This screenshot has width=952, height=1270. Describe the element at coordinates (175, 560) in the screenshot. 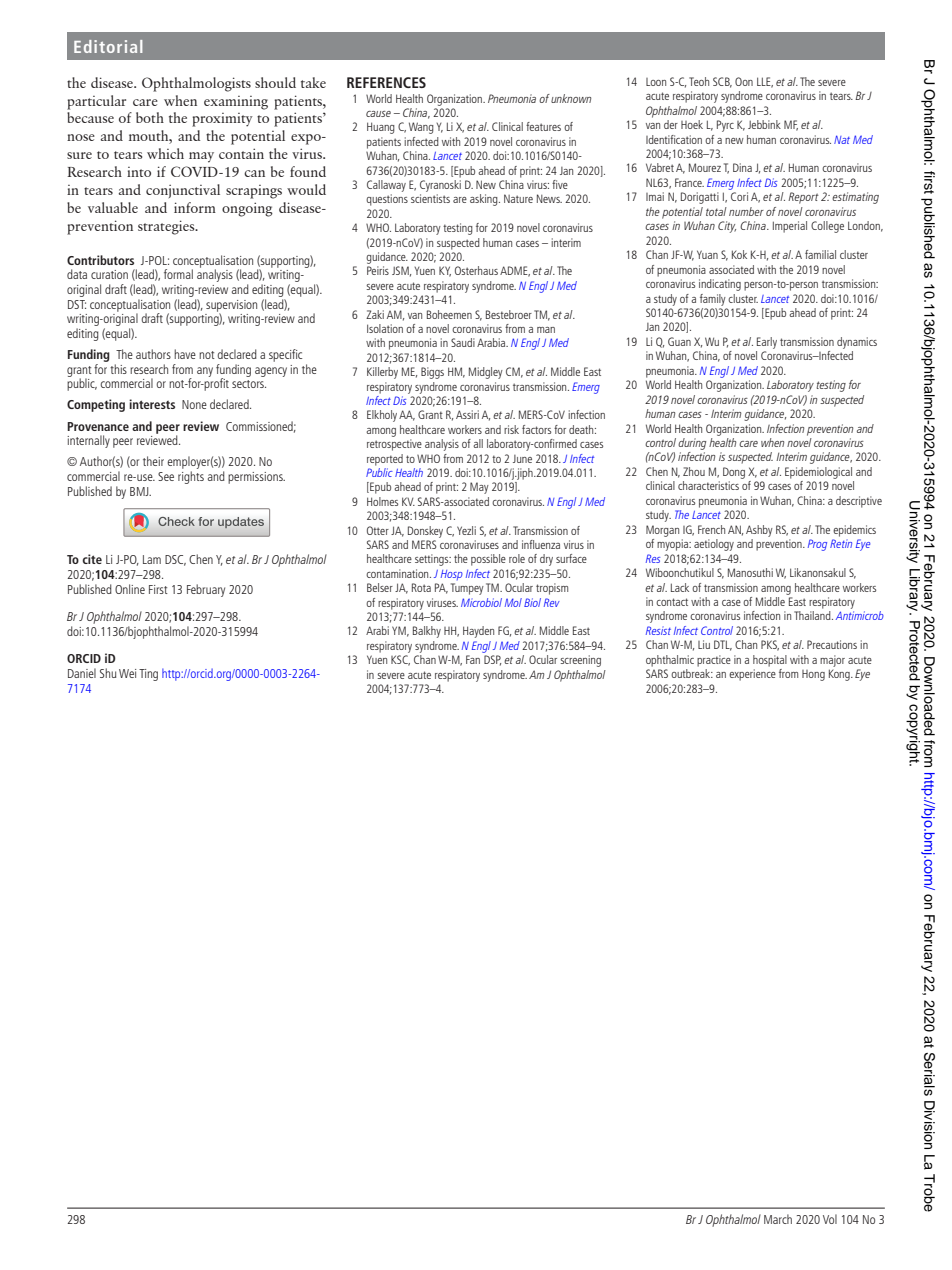

I see `DSC` at that location.
